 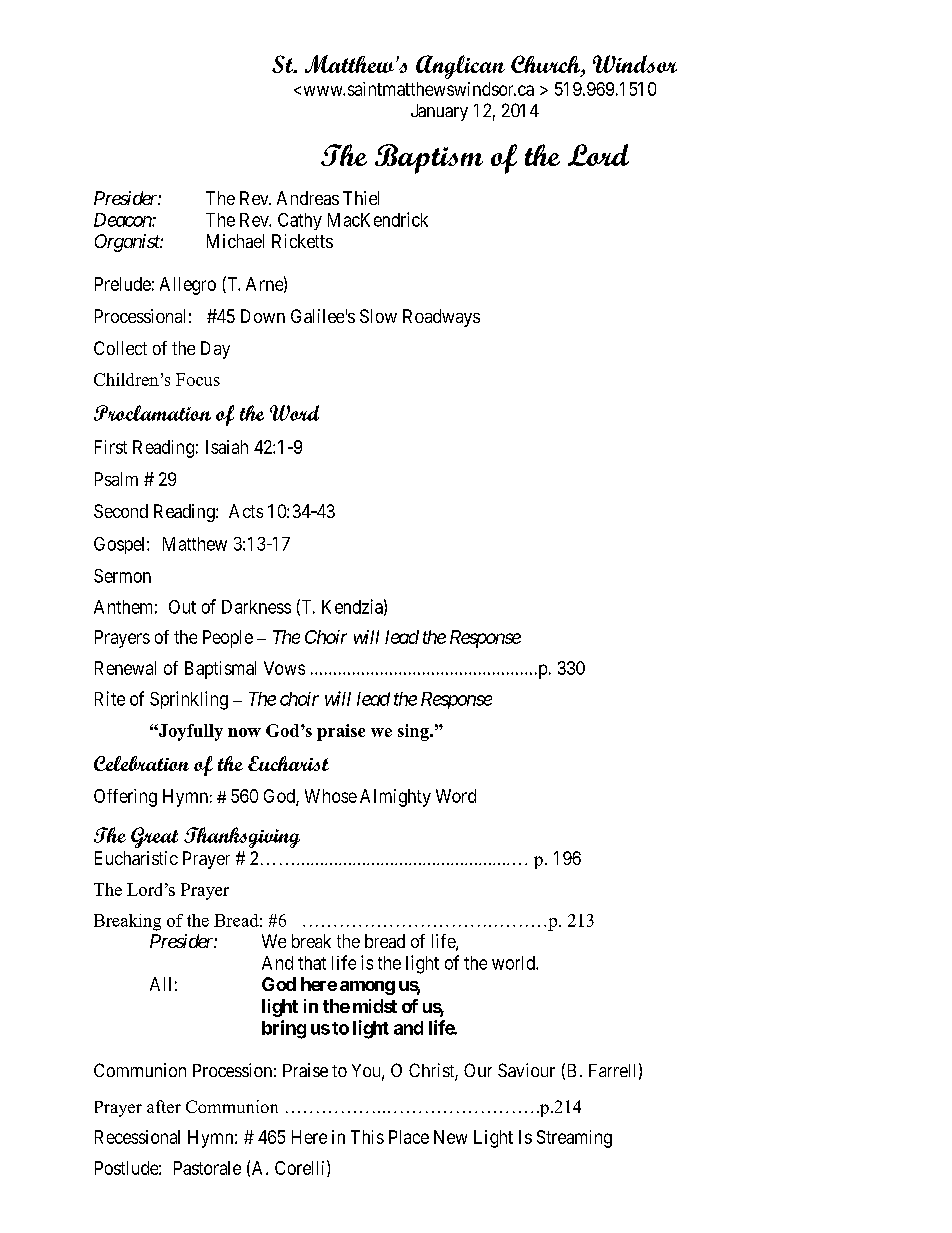 I want to click on sing, so click(x=414, y=732).
